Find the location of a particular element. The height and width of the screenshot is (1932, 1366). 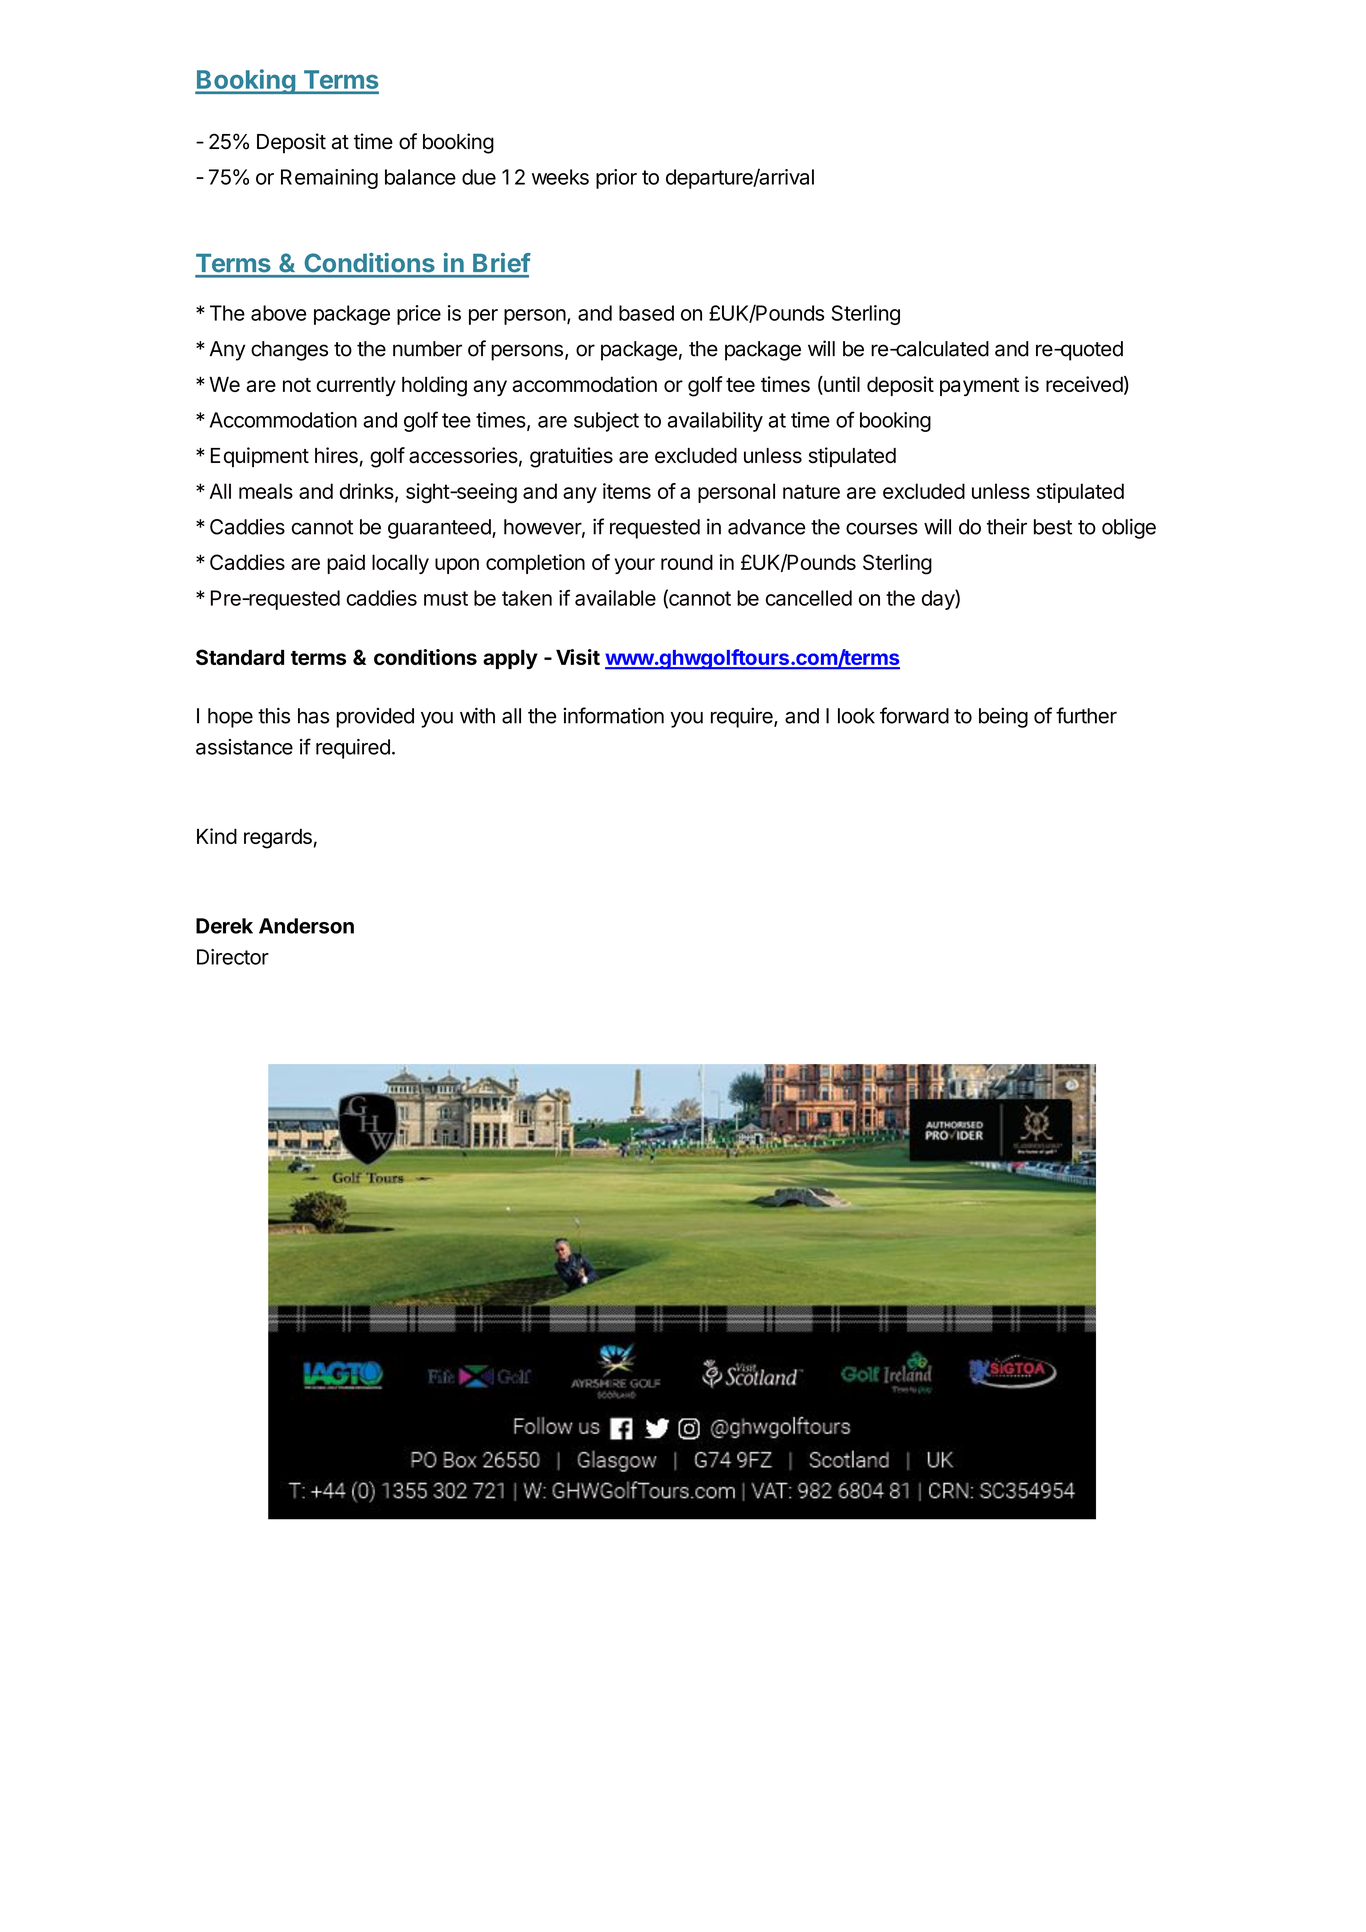

availability is located at coordinates (715, 422).
